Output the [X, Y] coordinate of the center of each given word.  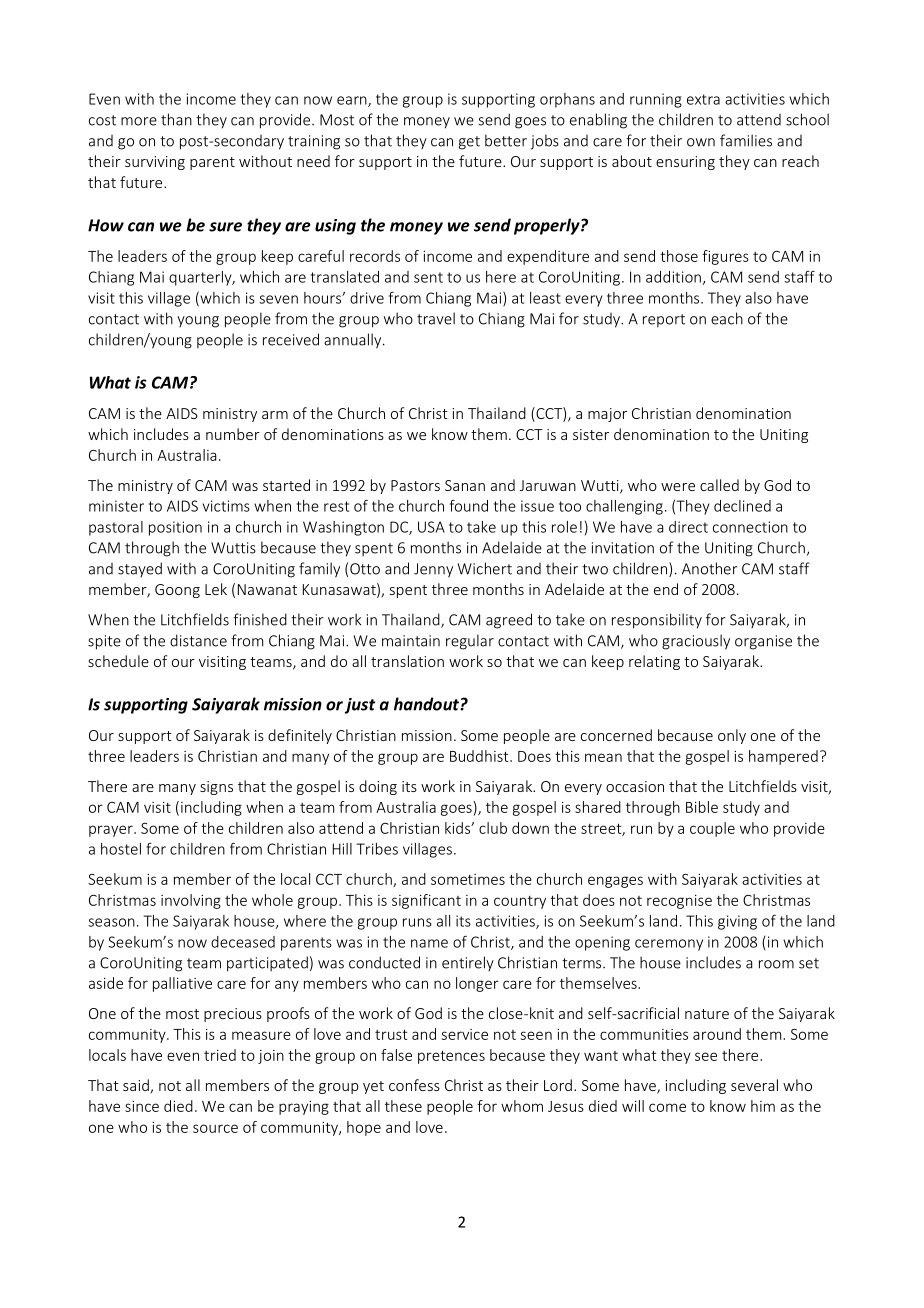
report [664, 320]
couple [712, 829]
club [493, 828]
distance [198, 640]
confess [414, 1085]
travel [436, 318]
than [176, 119]
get [469, 143]
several [754, 1085]
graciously [696, 642]
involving [191, 901]
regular [470, 642]
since [142, 1106]
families [746, 140]
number [233, 434]
